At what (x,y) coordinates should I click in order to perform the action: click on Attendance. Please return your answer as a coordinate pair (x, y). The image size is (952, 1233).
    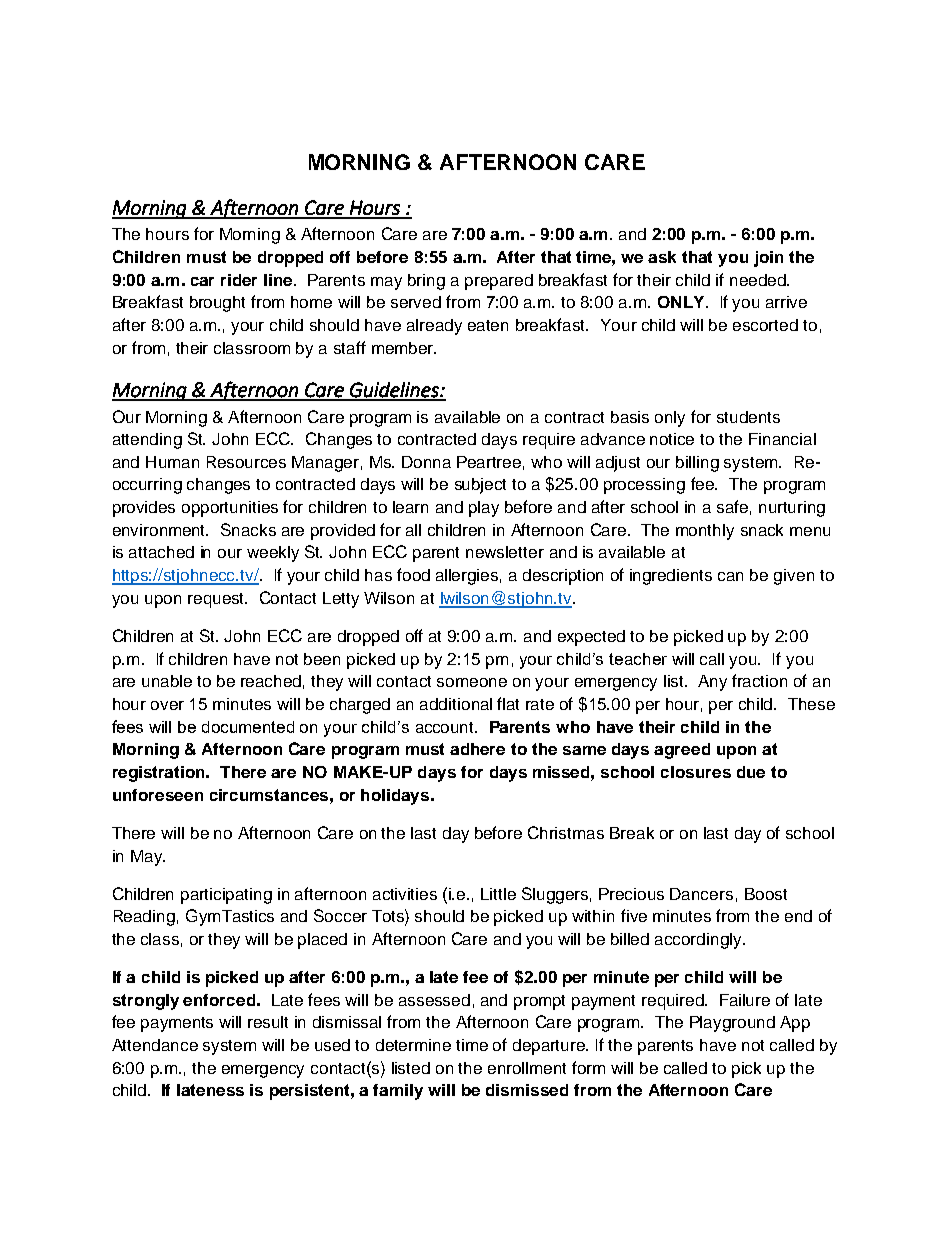
    Looking at the image, I should click on (155, 1045).
